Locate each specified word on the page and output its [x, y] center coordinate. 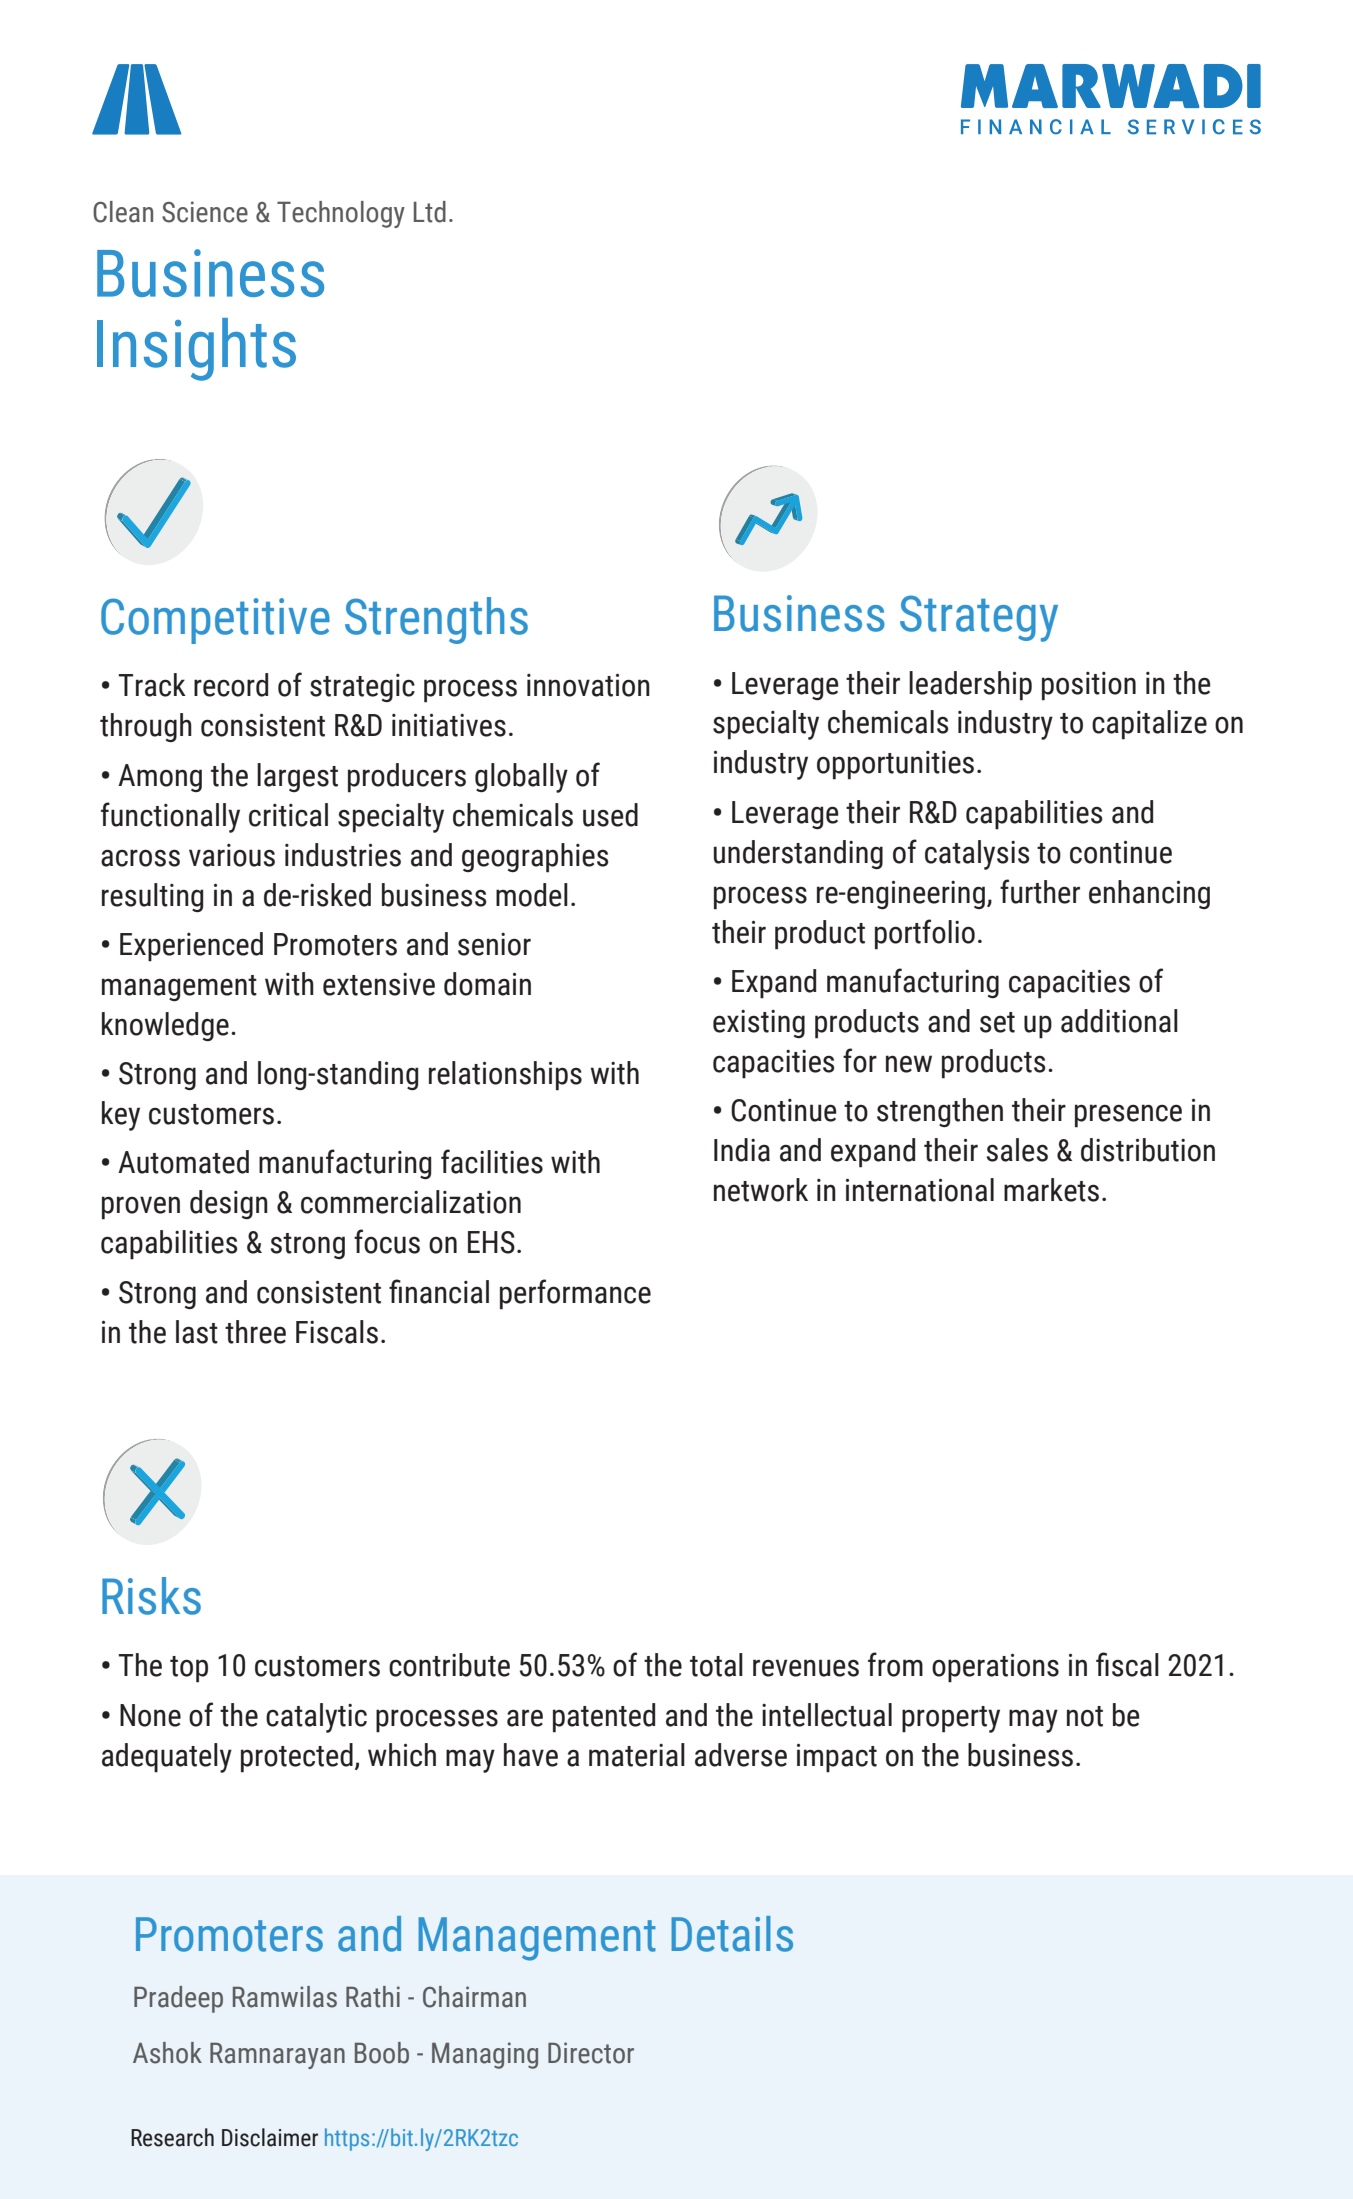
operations [995, 1668]
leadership [970, 686]
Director [591, 2053]
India [742, 1150]
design [229, 1204]
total [716, 1665]
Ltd [430, 212]
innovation [588, 685]
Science [205, 212]
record [231, 685]
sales [1017, 1150]
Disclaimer [270, 2137]
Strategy [979, 618]
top [189, 1669]
